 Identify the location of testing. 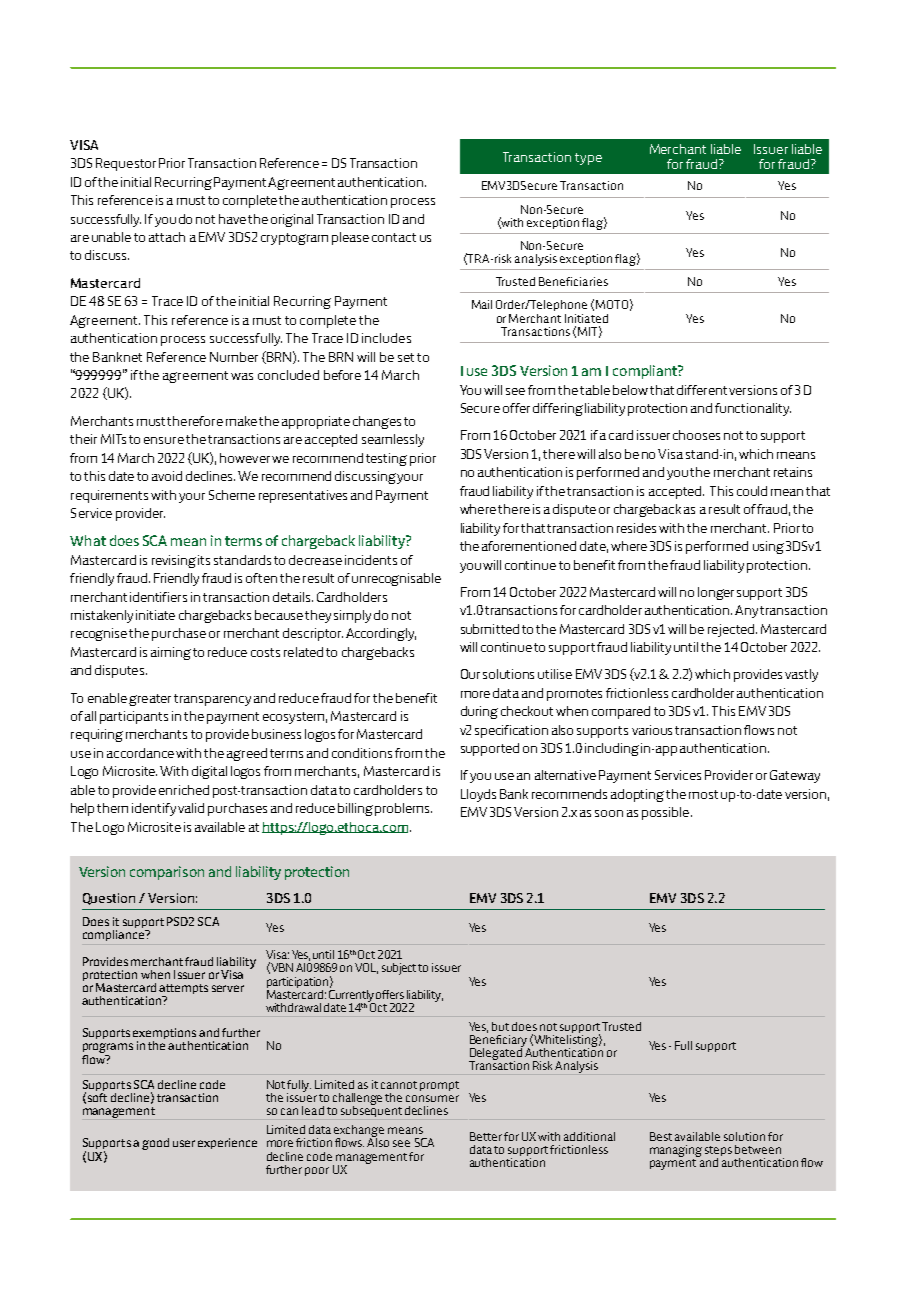
(386, 459).
